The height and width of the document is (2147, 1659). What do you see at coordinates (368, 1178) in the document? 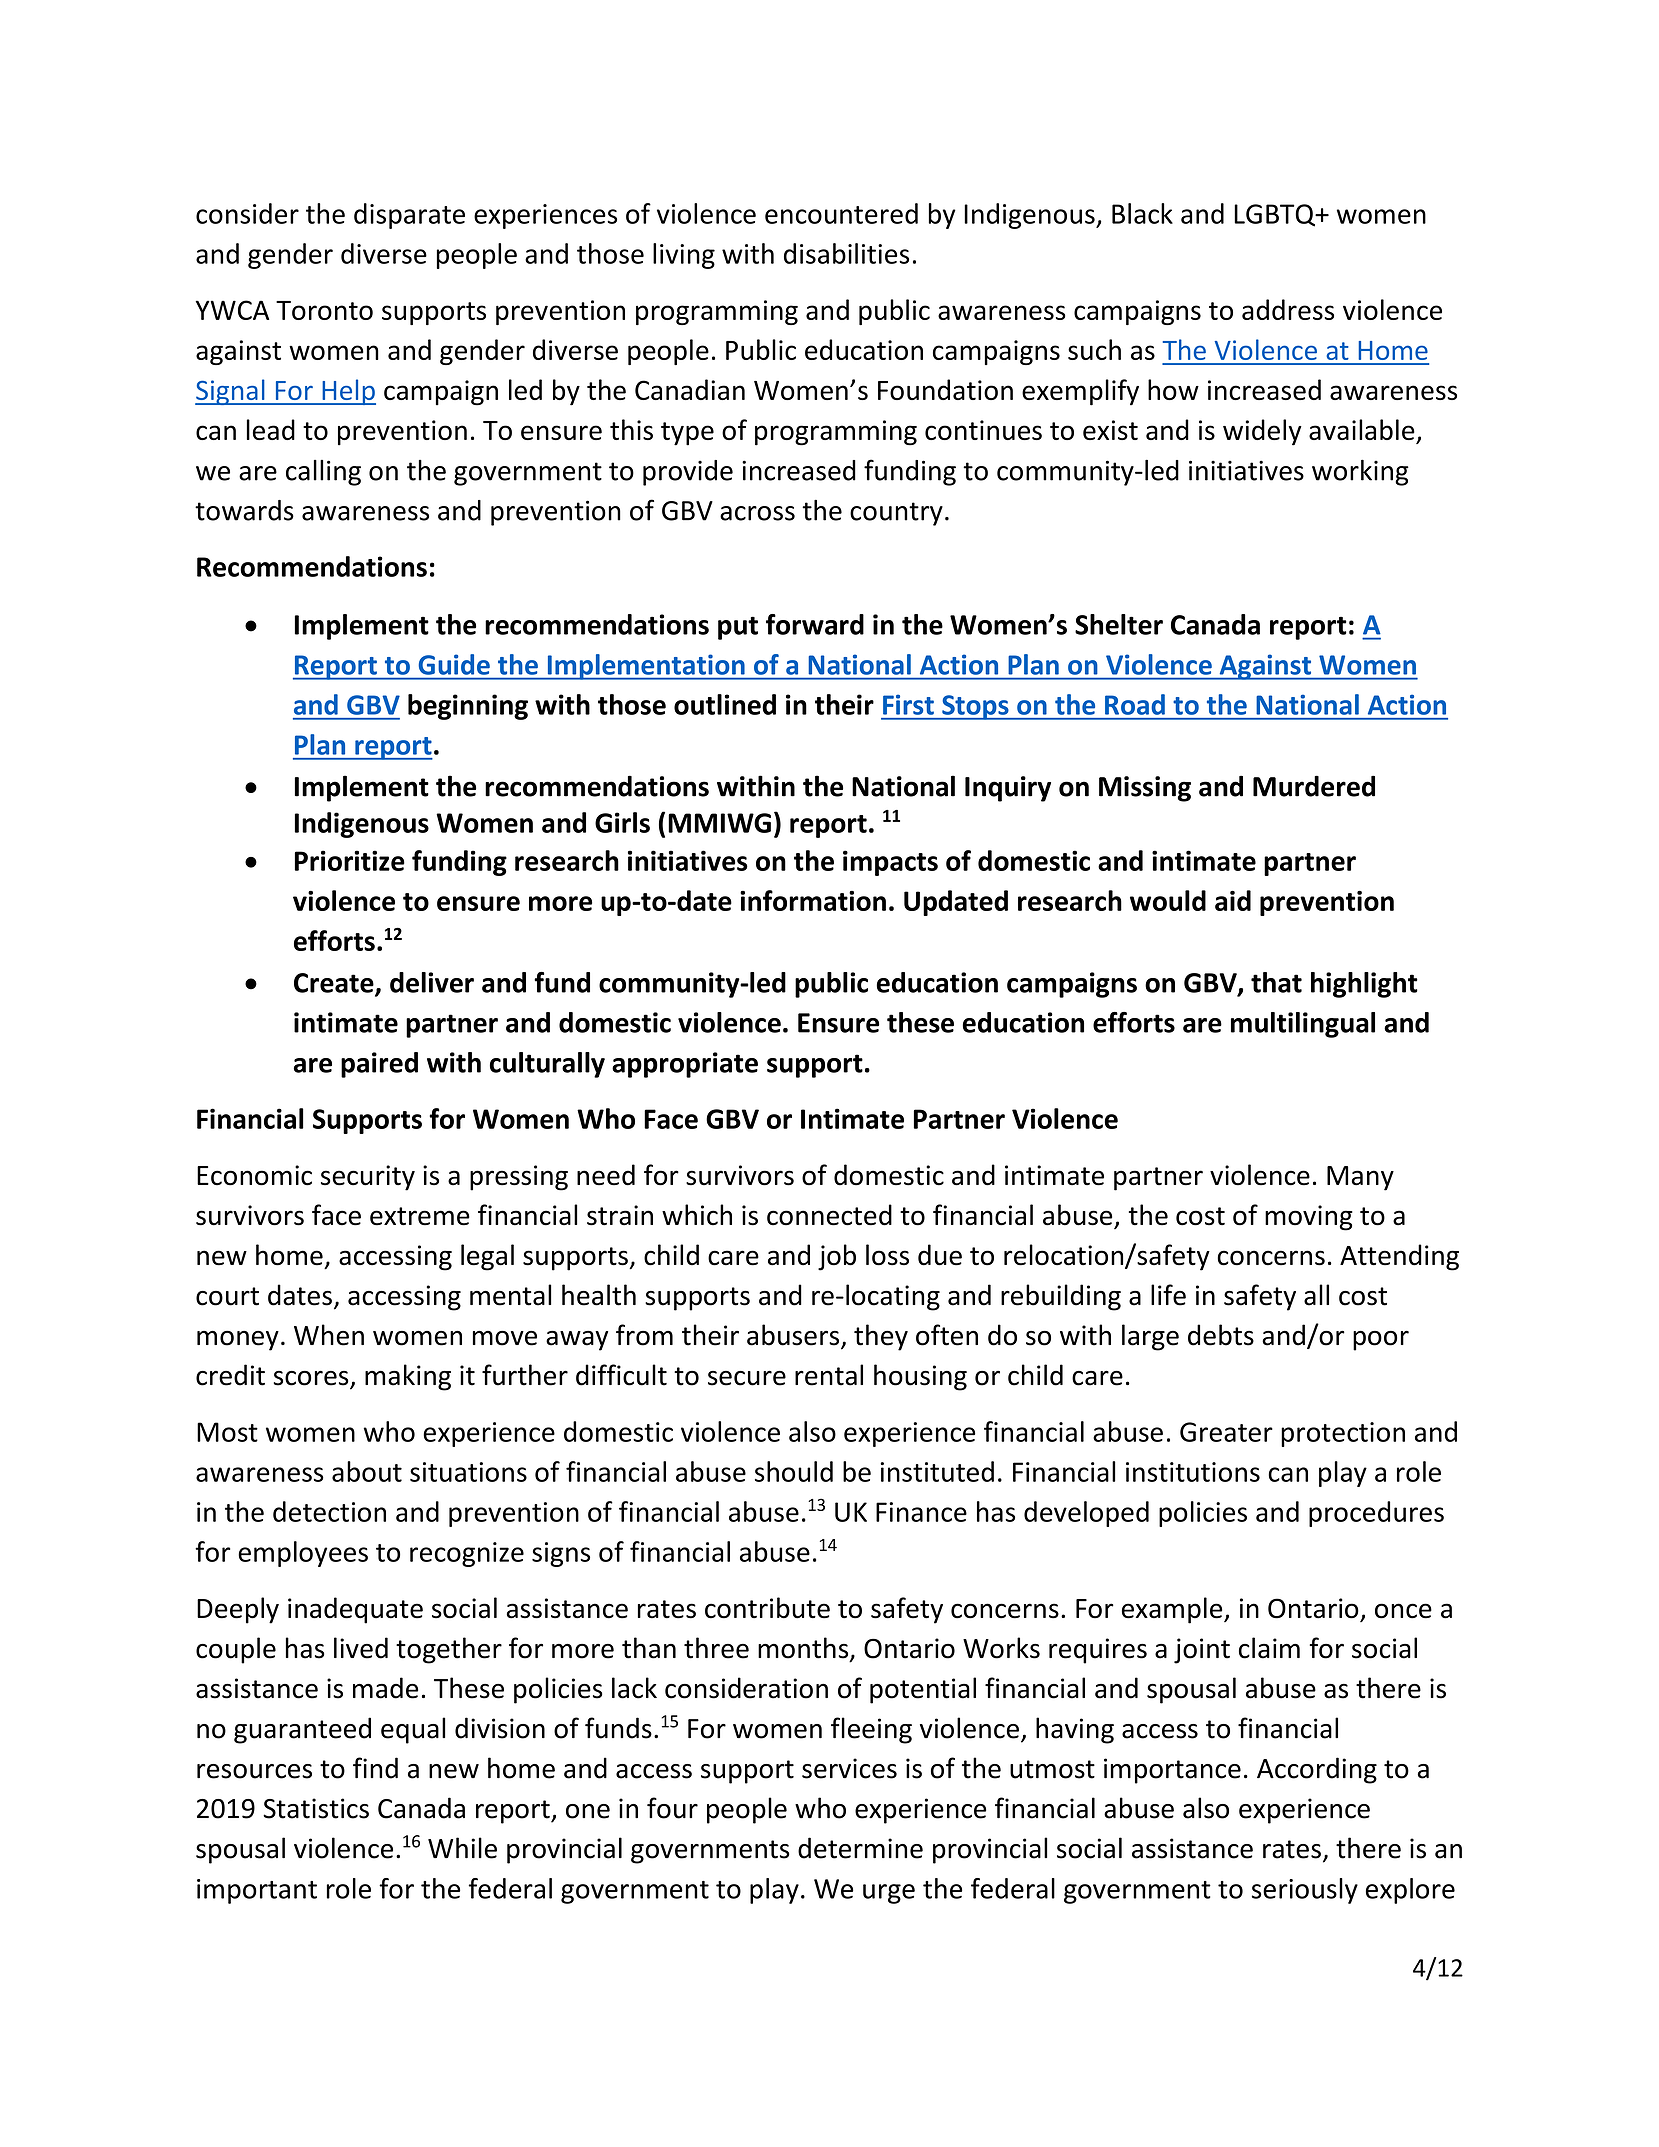
I see `security` at bounding box center [368, 1178].
